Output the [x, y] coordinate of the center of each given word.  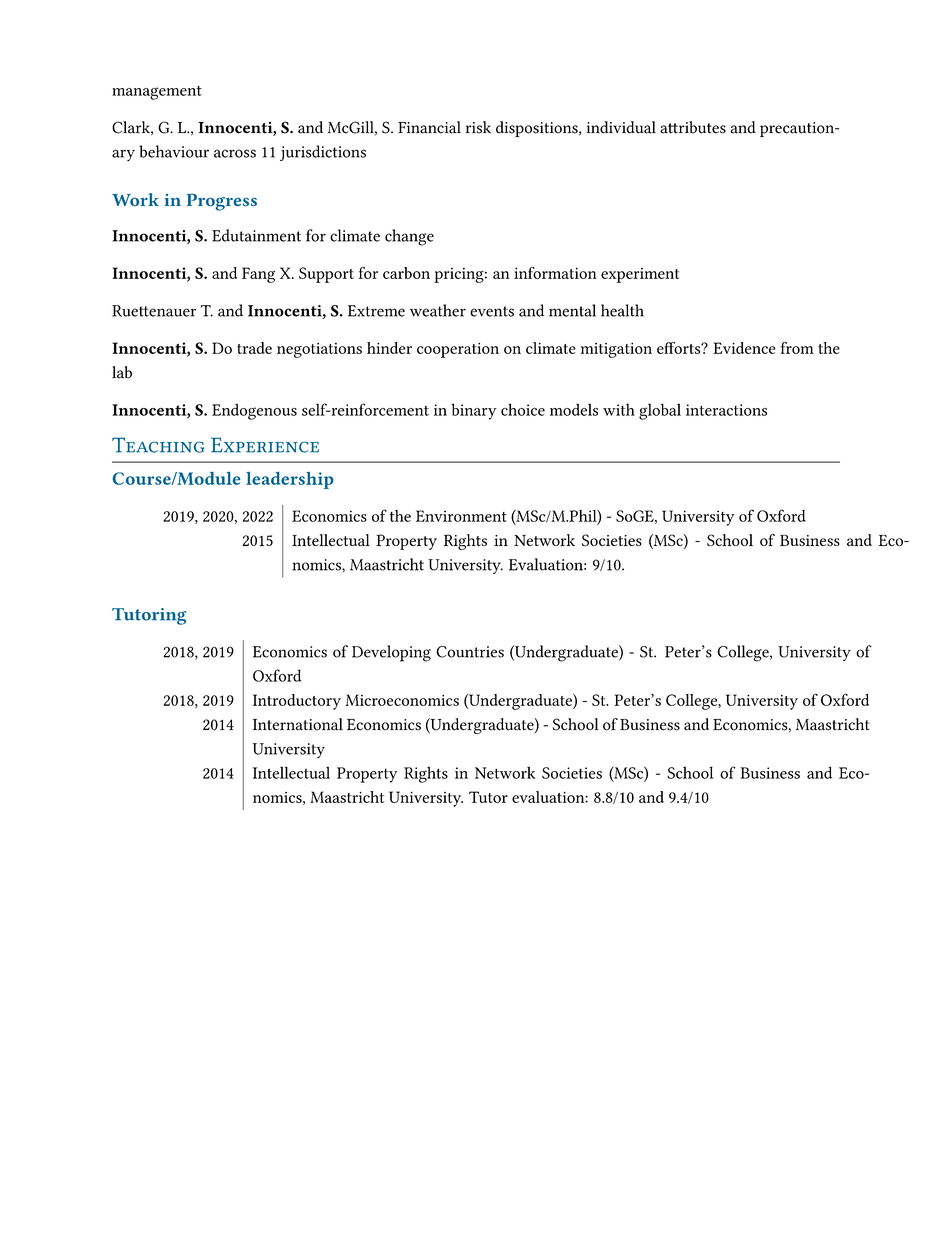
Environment [461, 516]
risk [478, 127]
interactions [726, 410]
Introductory [297, 702]
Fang [258, 275]
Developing [391, 653]
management [157, 93]
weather [438, 310]
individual [621, 127]
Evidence [744, 348]
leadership [289, 480]
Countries [470, 652]
